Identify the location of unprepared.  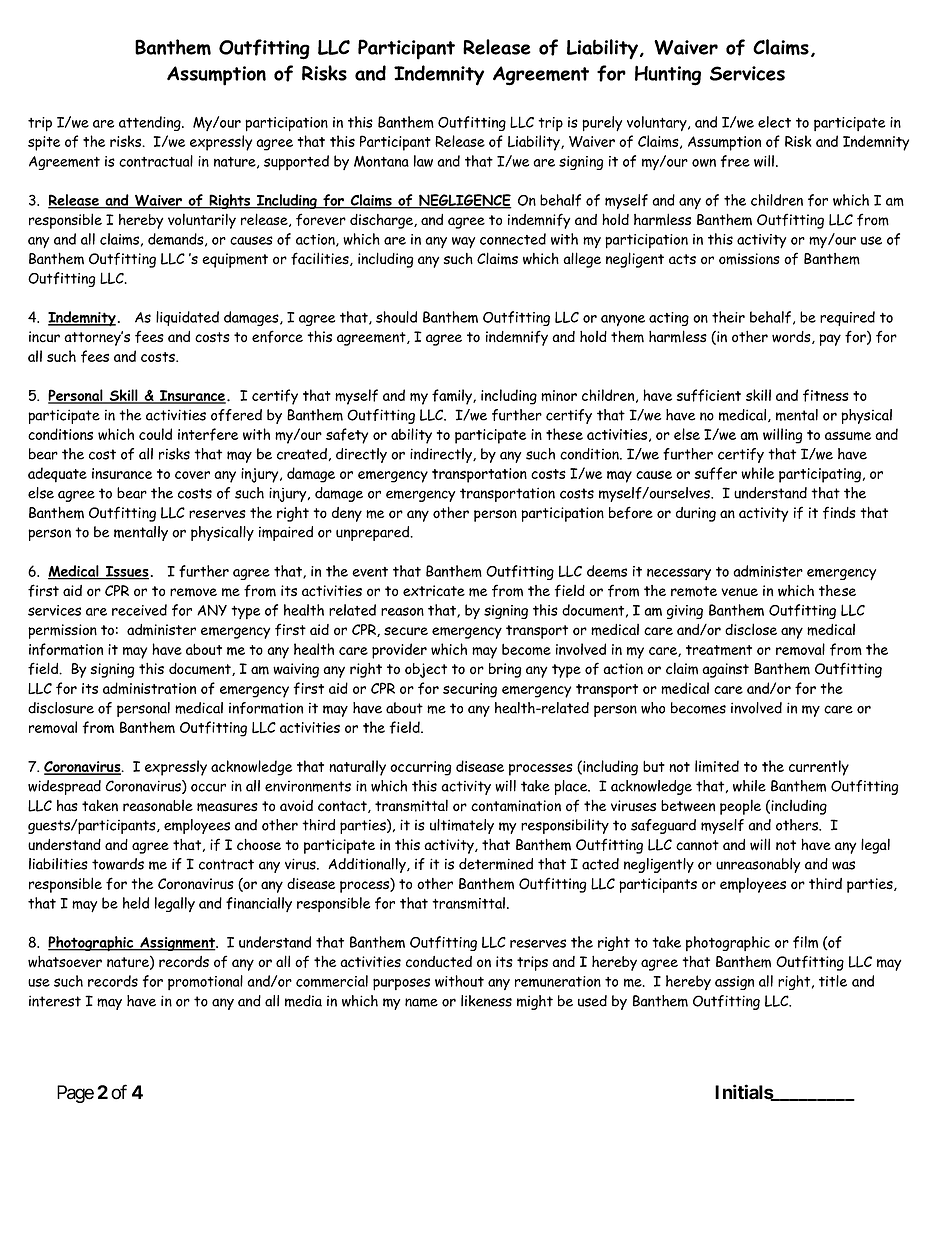
(374, 533).
